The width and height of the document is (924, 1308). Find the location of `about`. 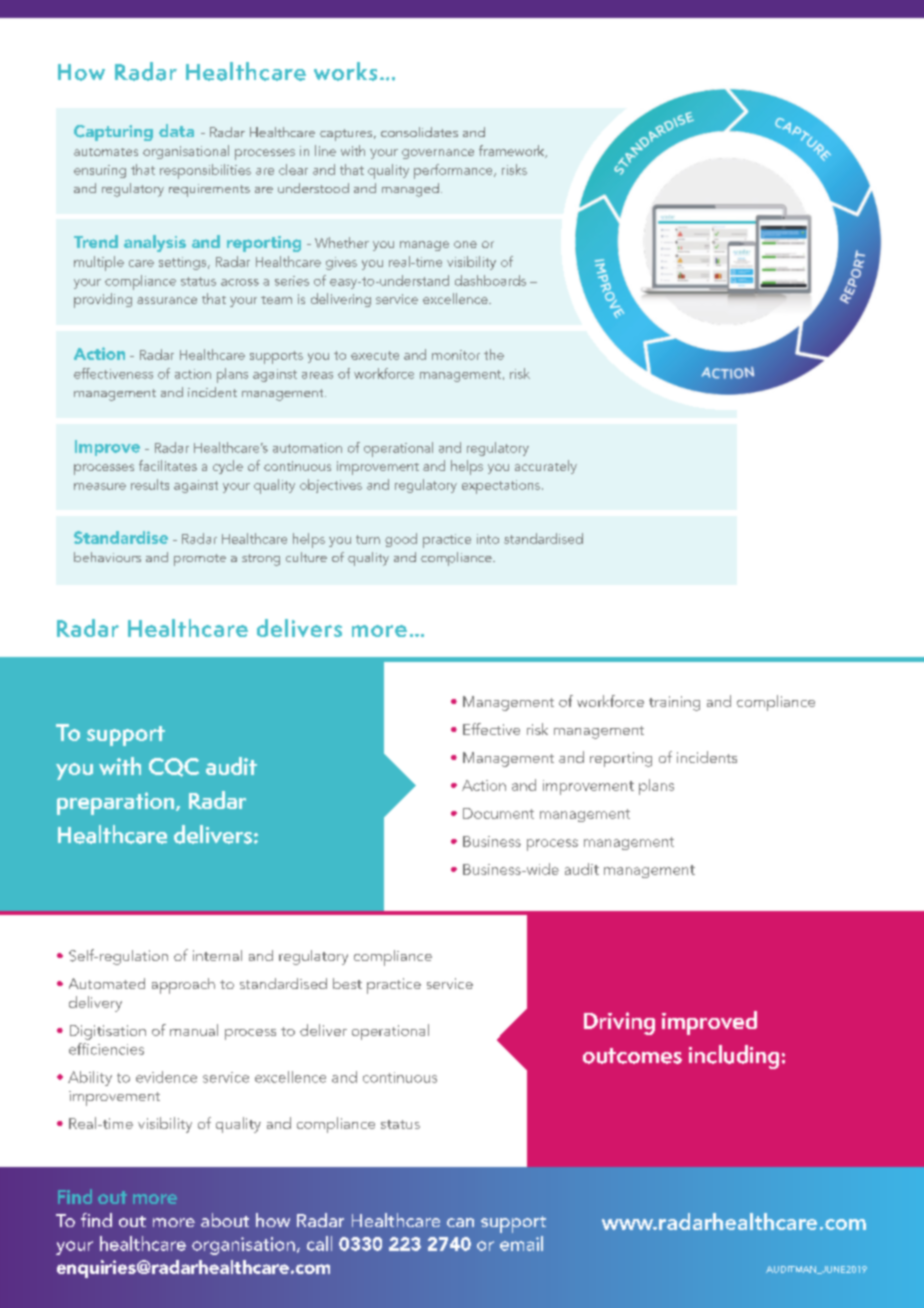

about is located at coordinates (225, 1220).
